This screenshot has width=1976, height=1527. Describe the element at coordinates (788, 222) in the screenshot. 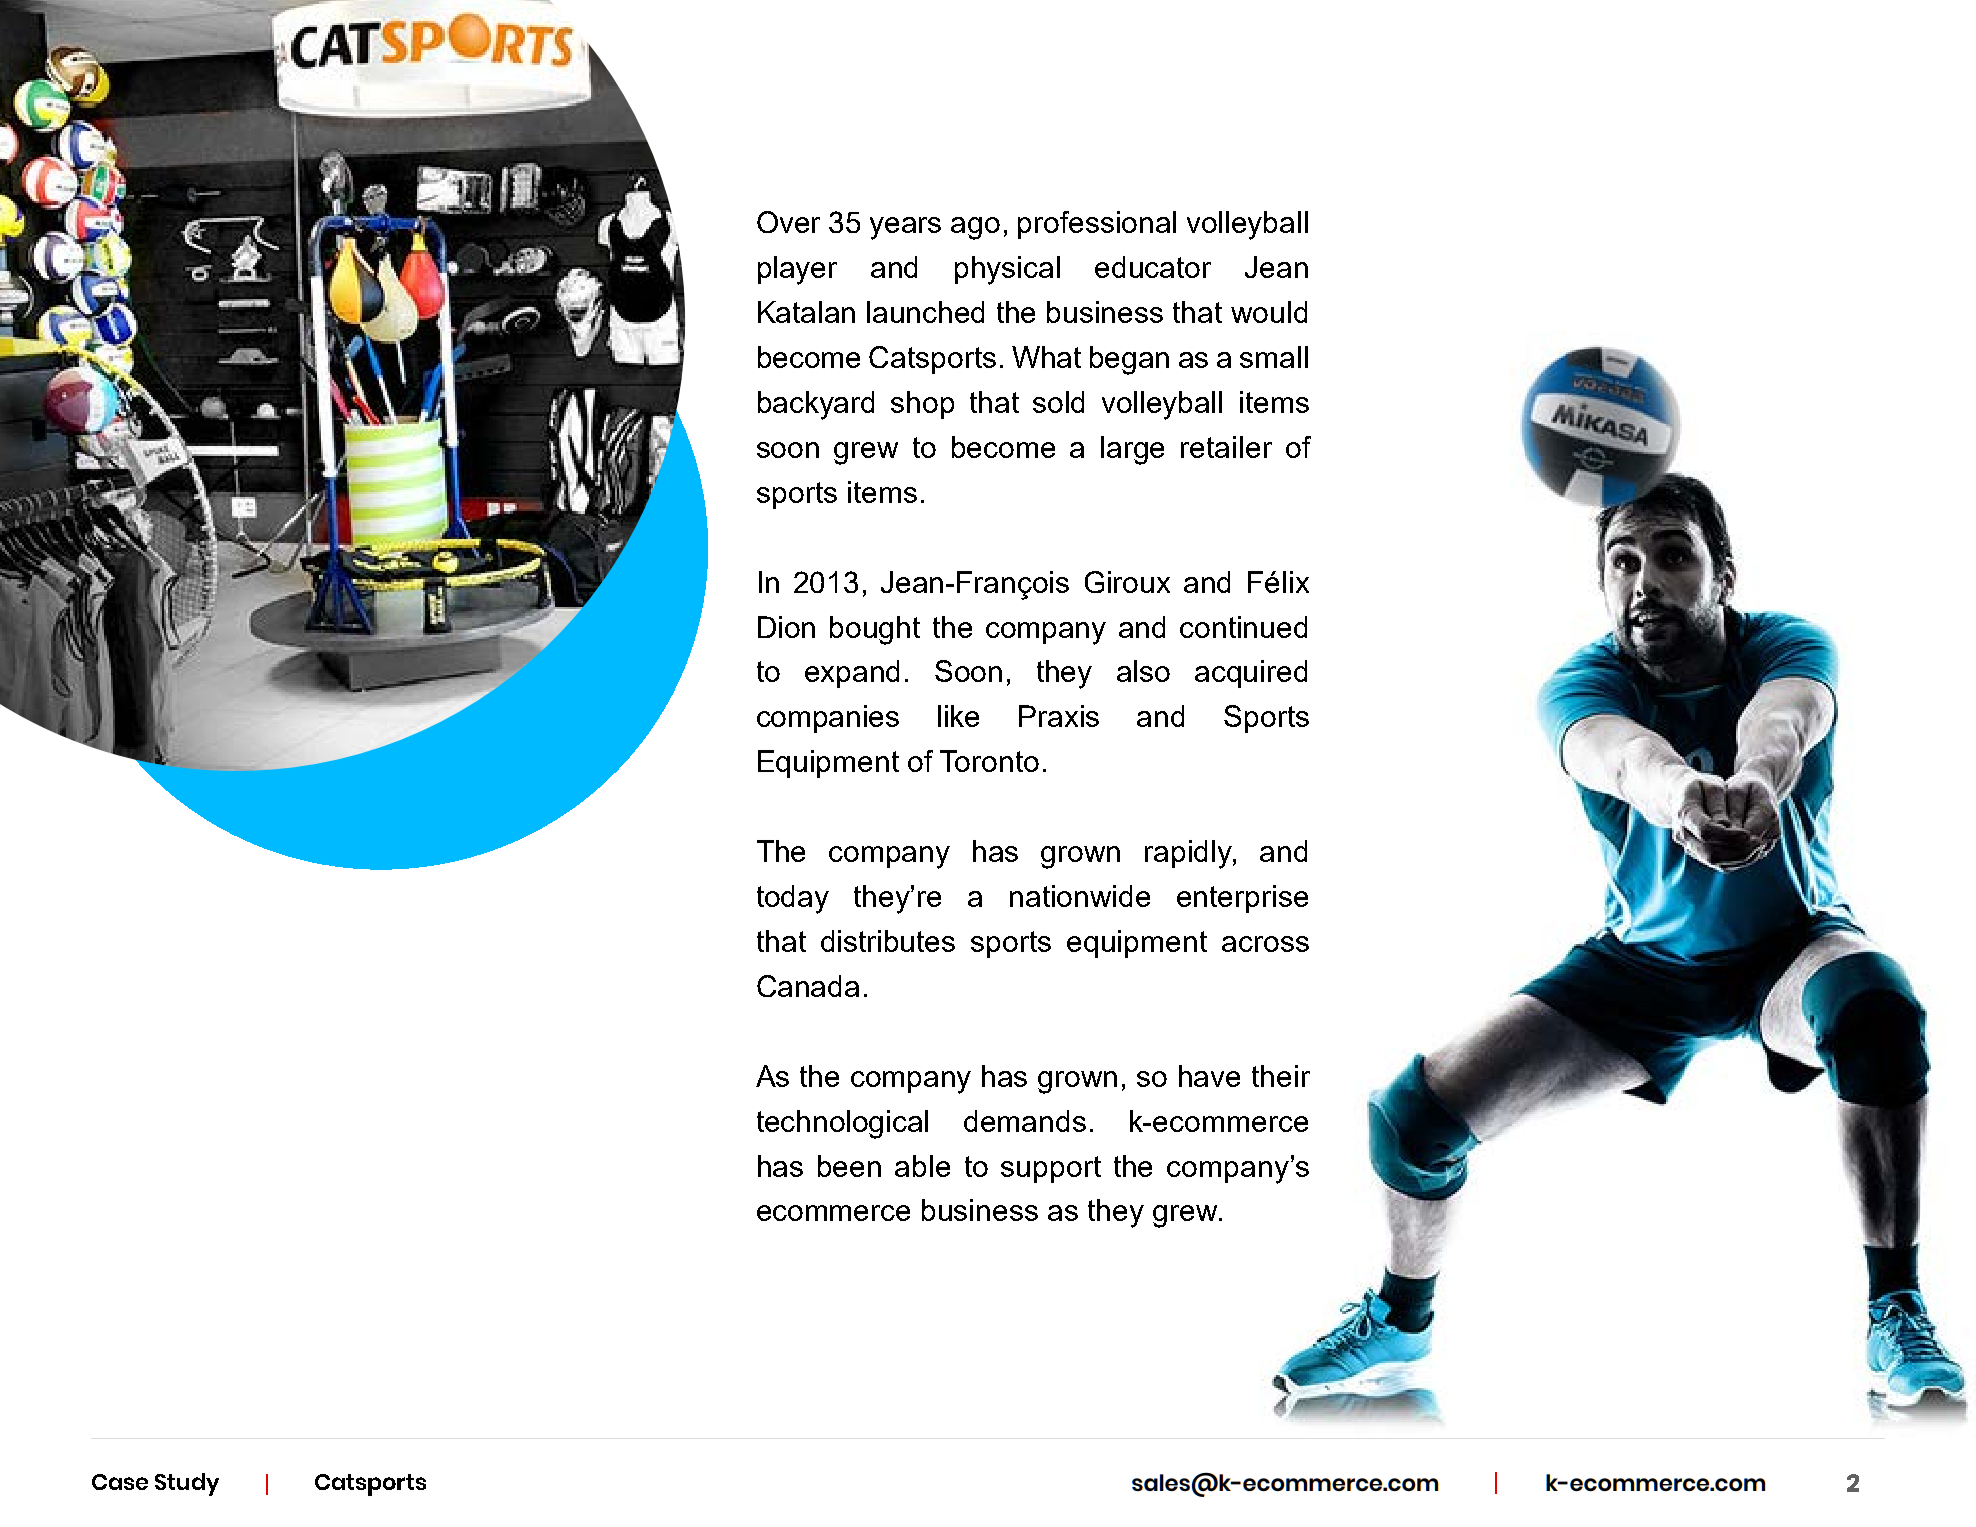

I see `Over` at that location.
